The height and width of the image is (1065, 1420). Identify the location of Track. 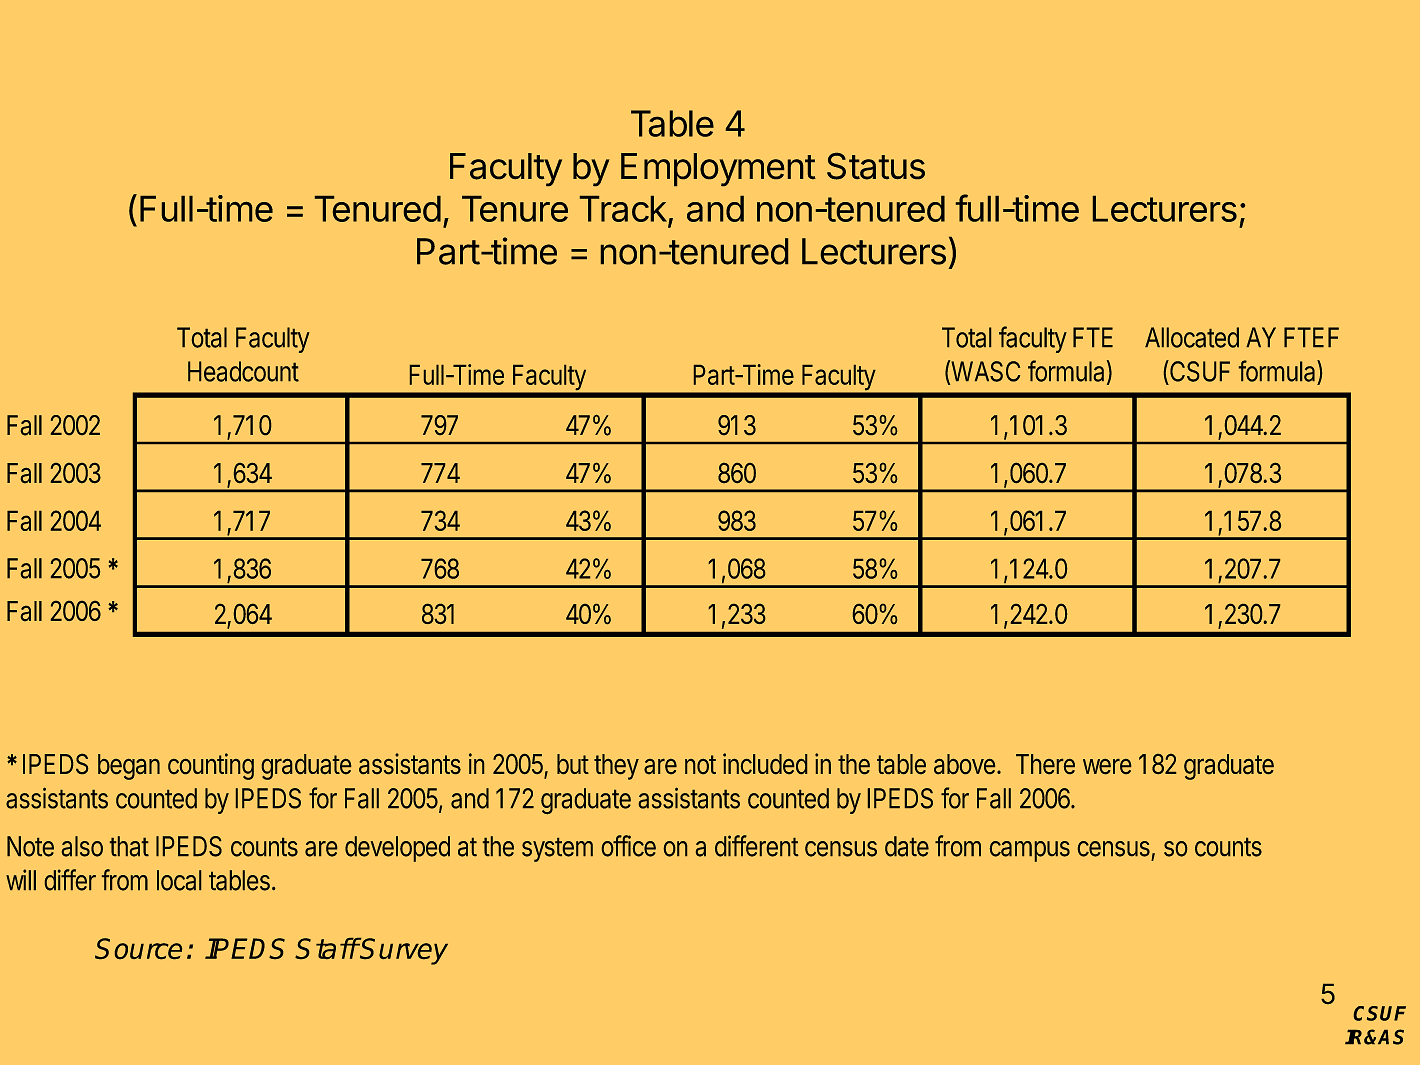
(623, 209).
